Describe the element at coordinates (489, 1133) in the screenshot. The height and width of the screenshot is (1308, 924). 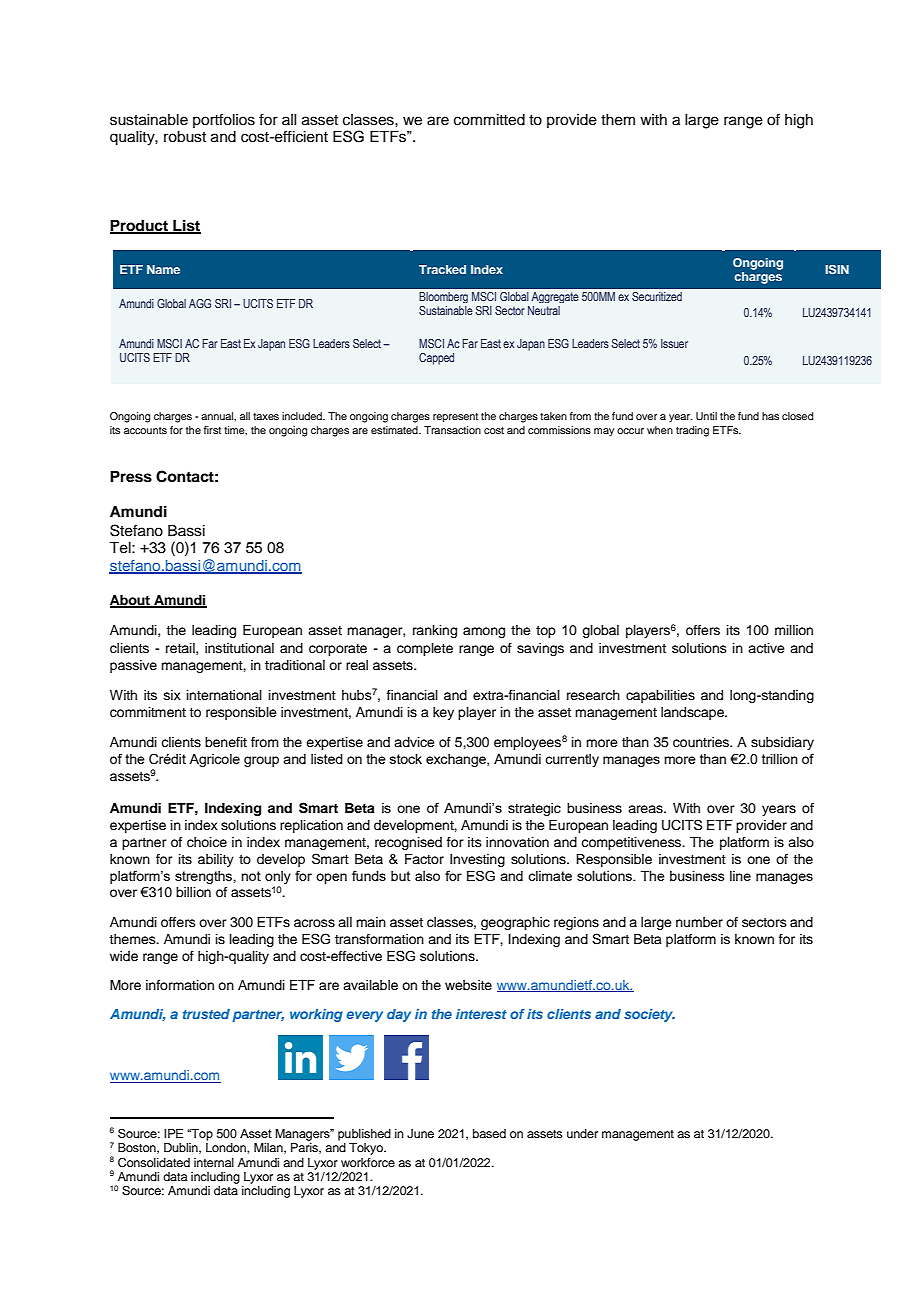
I see `based` at that location.
